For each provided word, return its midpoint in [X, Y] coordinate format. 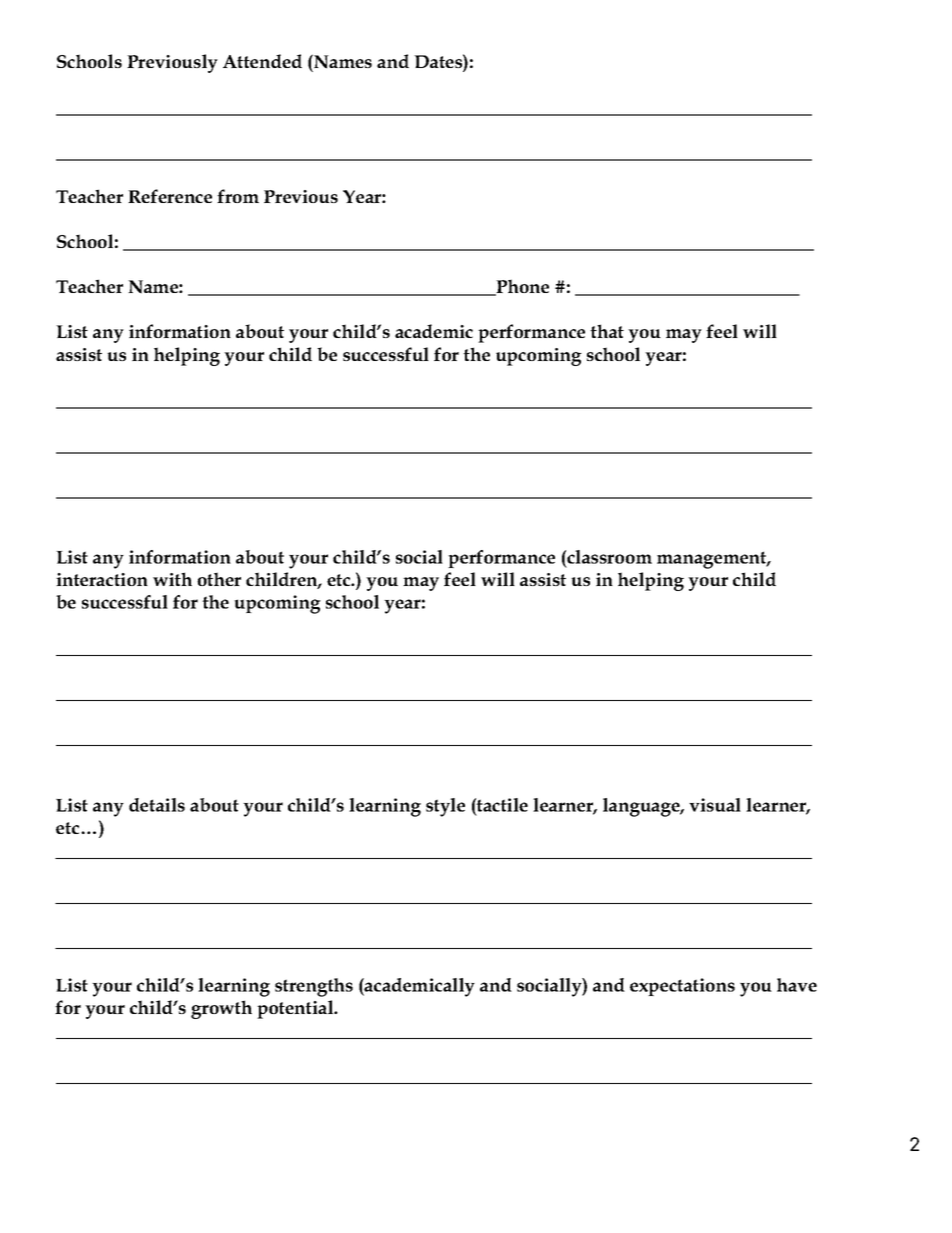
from [238, 196]
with [172, 579]
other [219, 579]
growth [221, 1009]
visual [715, 805]
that [607, 331]
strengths [314, 987]
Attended [262, 61]
